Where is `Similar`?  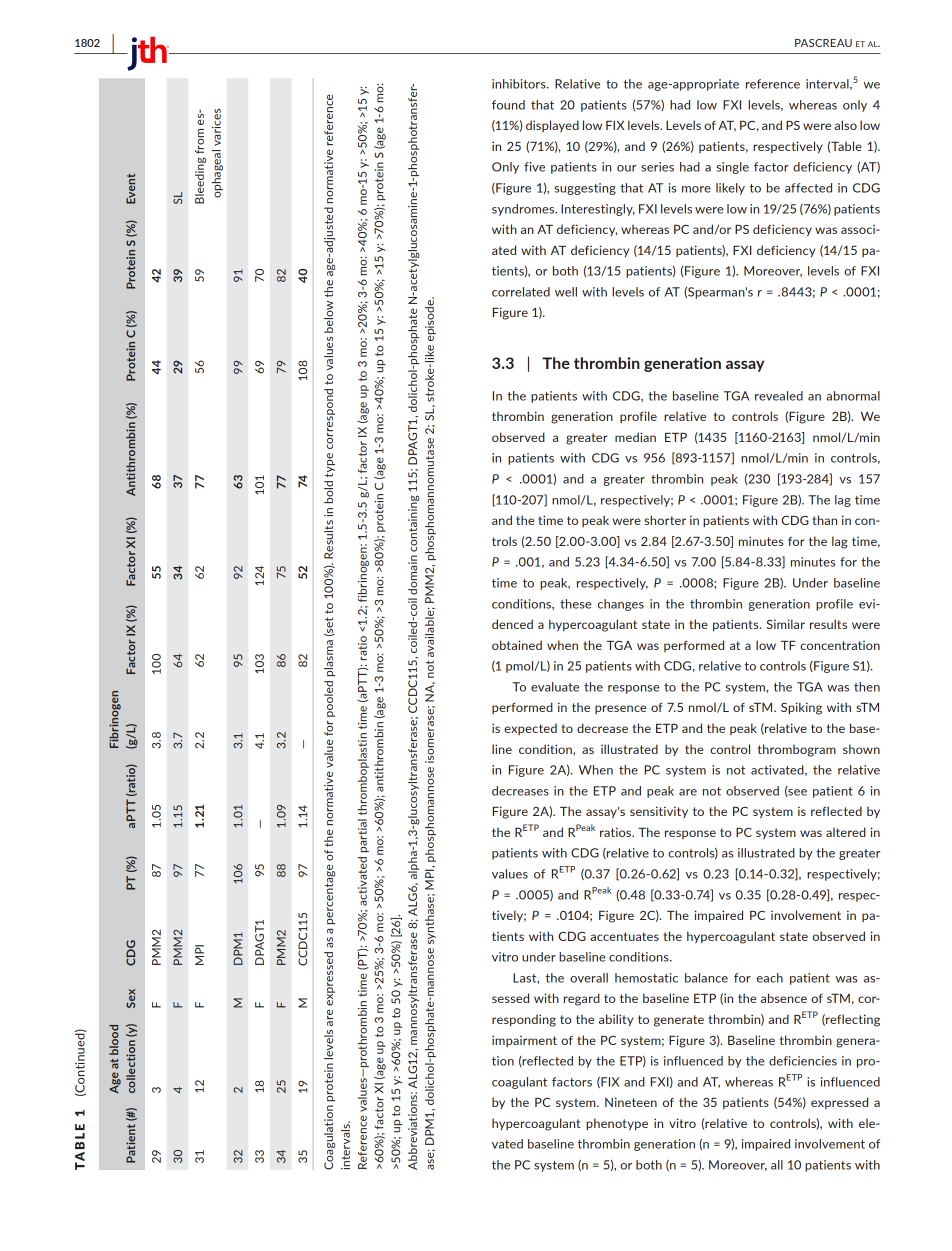 Similar is located at coordinates (786, 624).
